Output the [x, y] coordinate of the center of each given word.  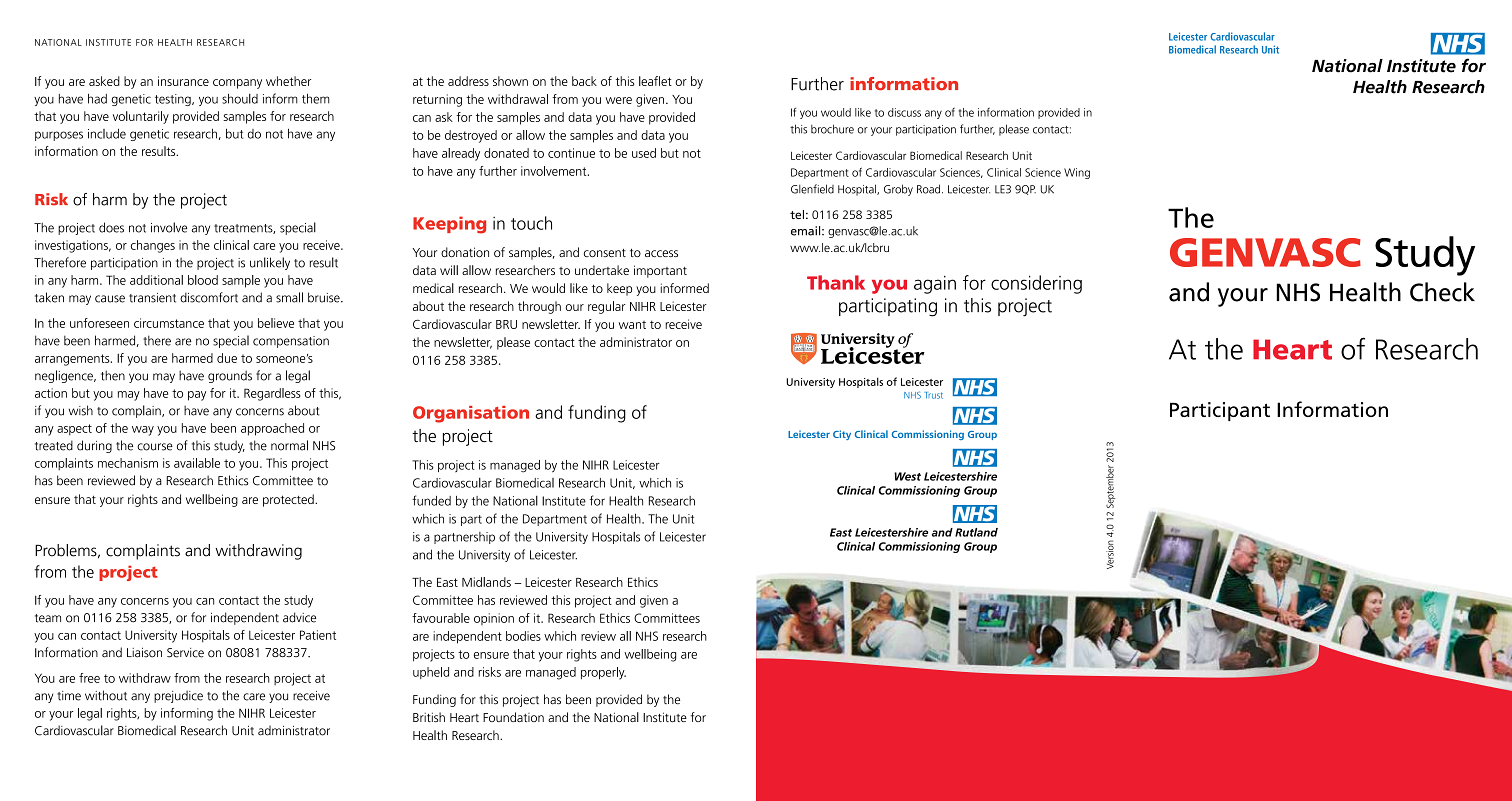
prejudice [178, 696]
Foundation [513, 717]
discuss [904, 112]
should [240, 99]
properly [603, 673]
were [618, 100]
